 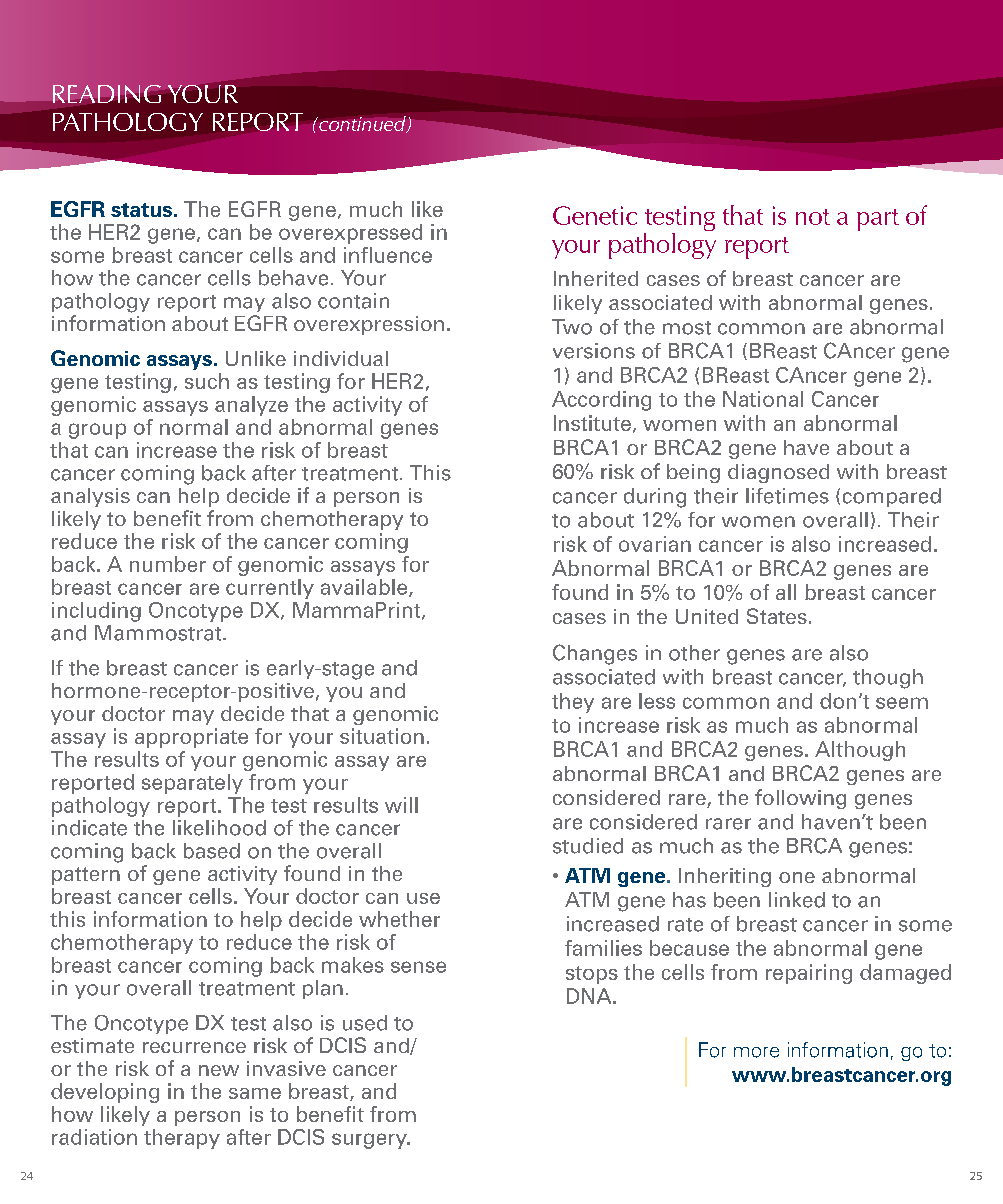 What do you see at coordinates (797, 900) in the screenshot?
I see `linked` at bounding box center [797, 900].
